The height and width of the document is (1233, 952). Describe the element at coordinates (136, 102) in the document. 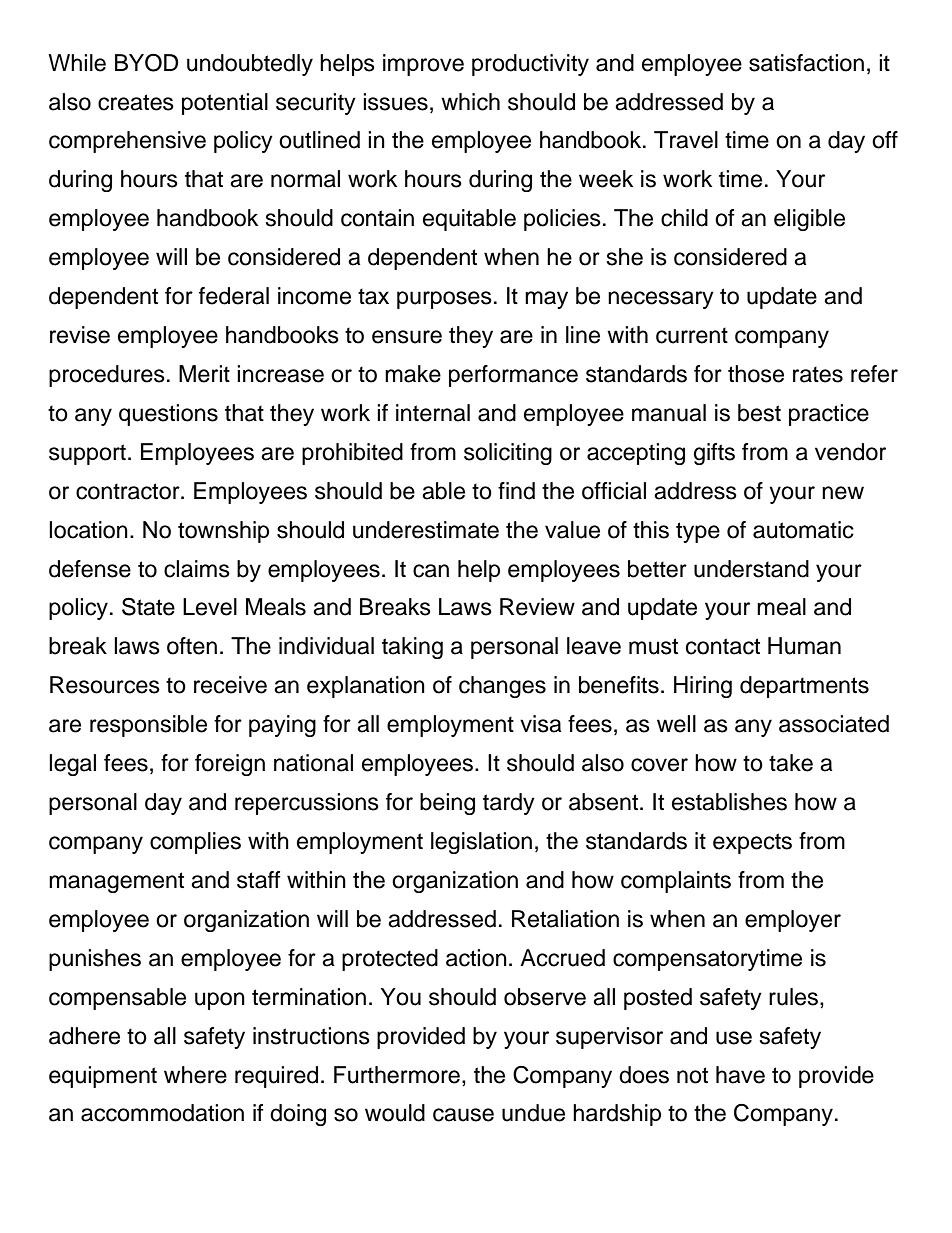

I see `creates` at that location.
